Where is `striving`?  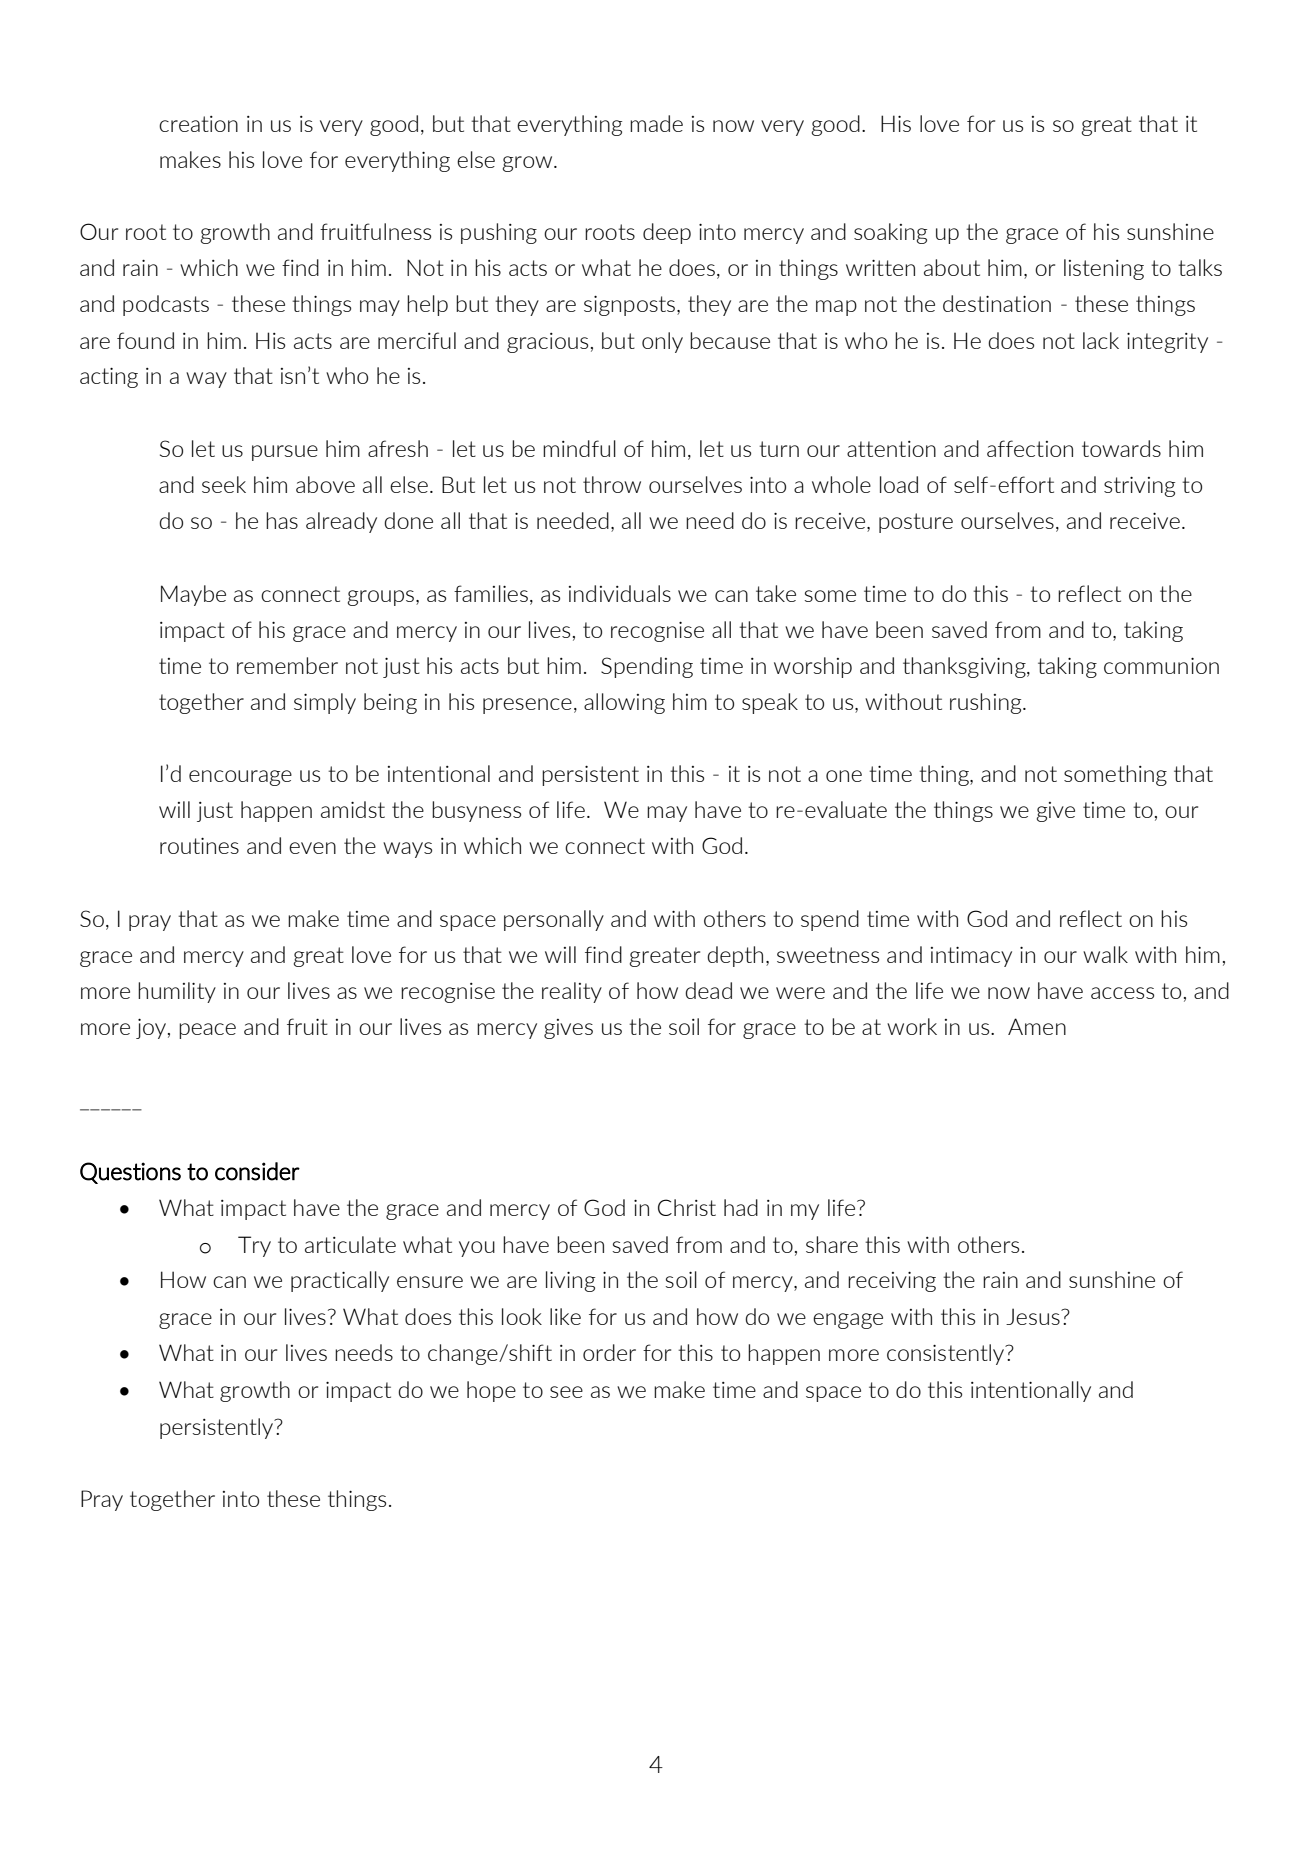 striving is located at coordinates (1139, 486).
